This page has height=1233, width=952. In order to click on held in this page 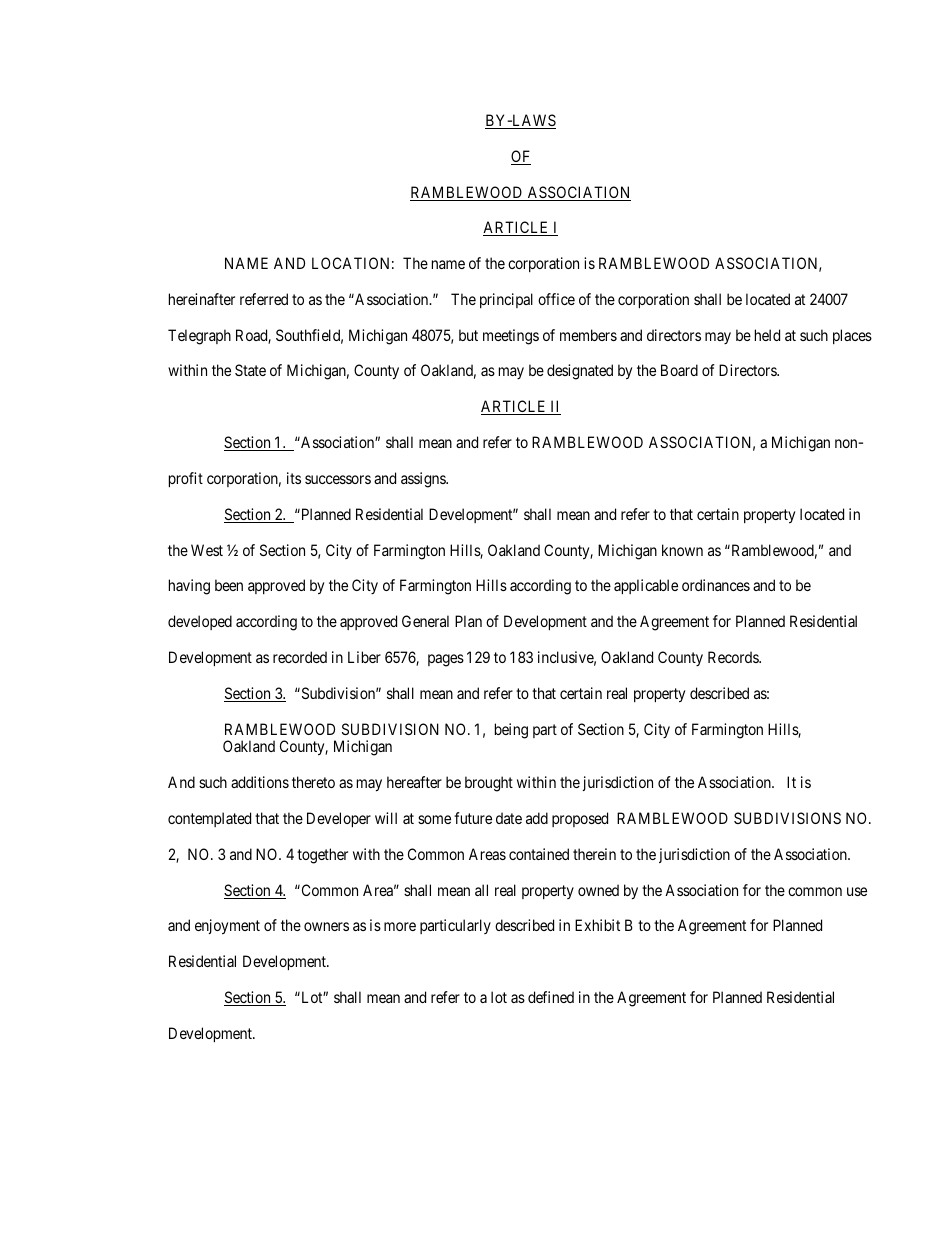, I will do `click(767, 335)`.
